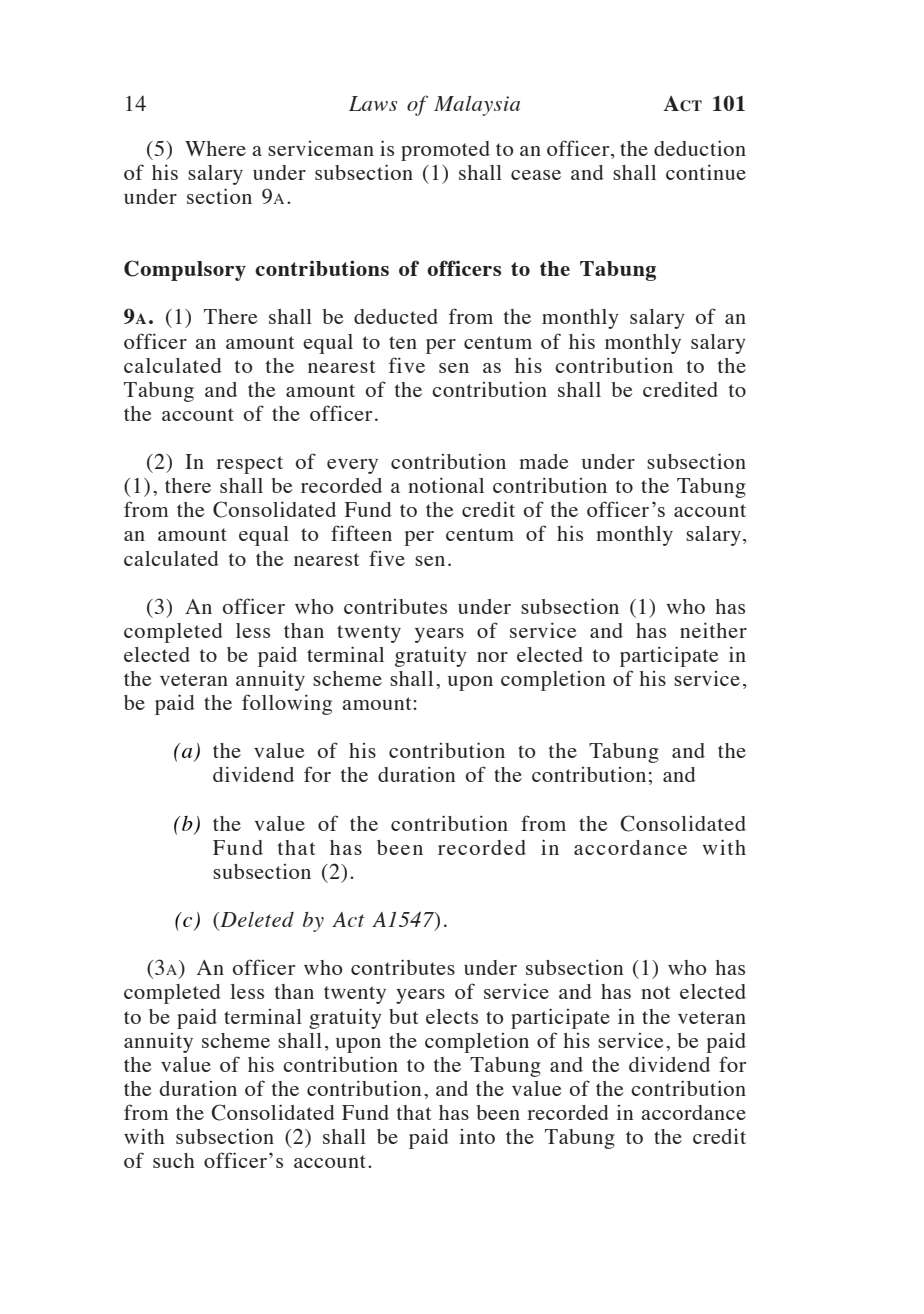 The height and width of the page is (1314, 924). Describe the element at coordinates (174, 1160) in the page. I see `such` at that location.
